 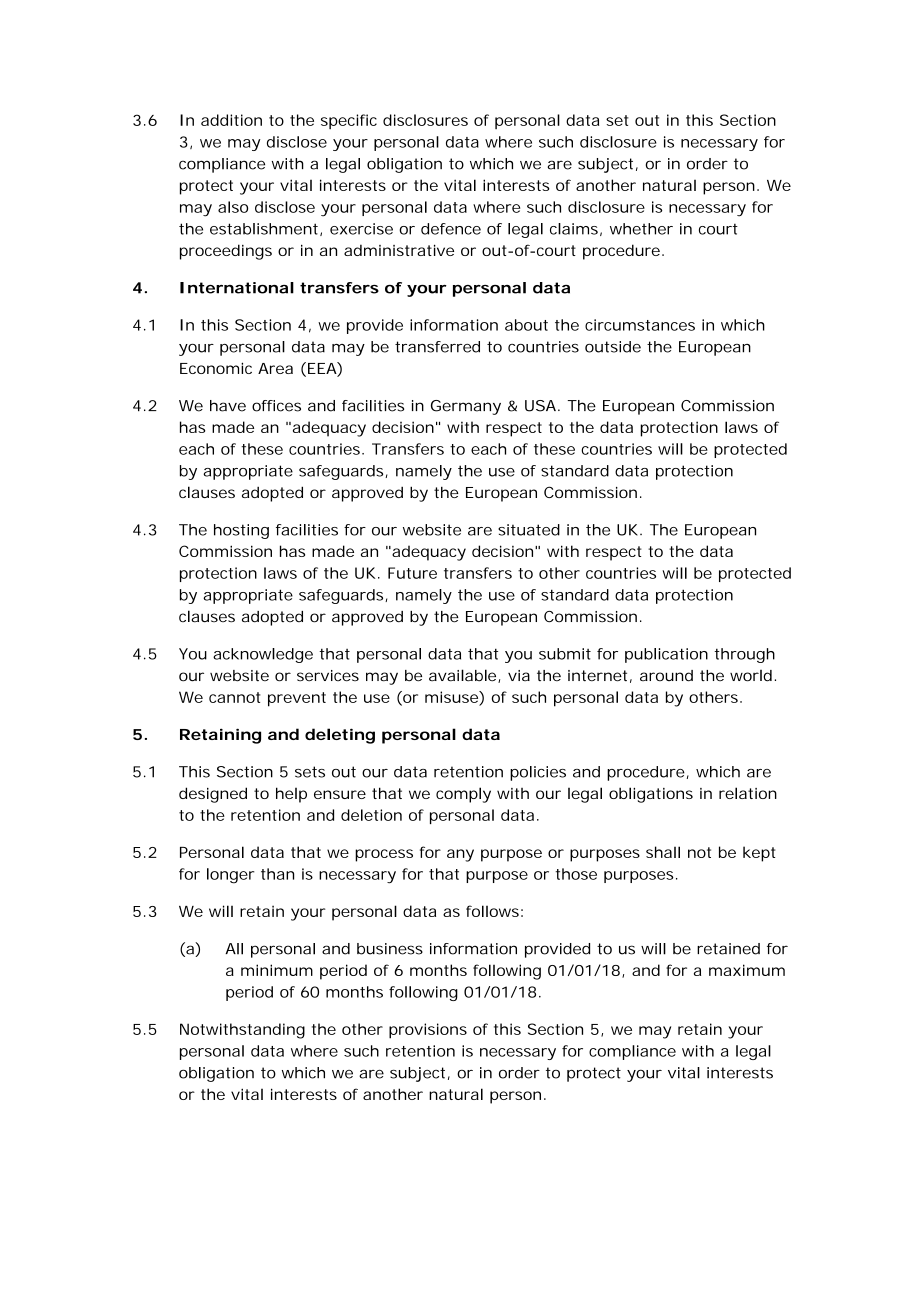 I want to click on Future, so click(x=412, y=573).
